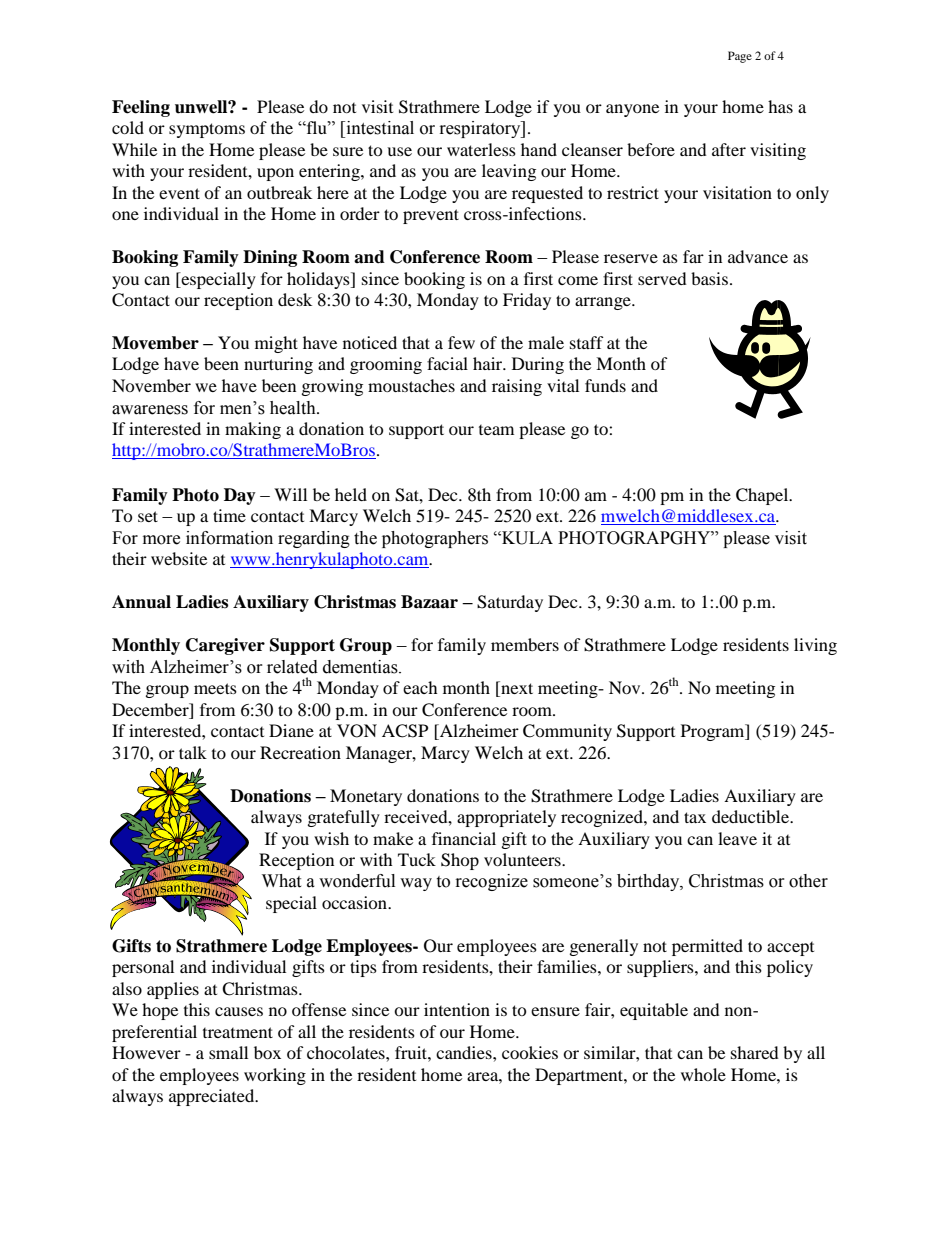 The height and width of the image is (1233, 952). I want to click on small, so click(228, 1052).
